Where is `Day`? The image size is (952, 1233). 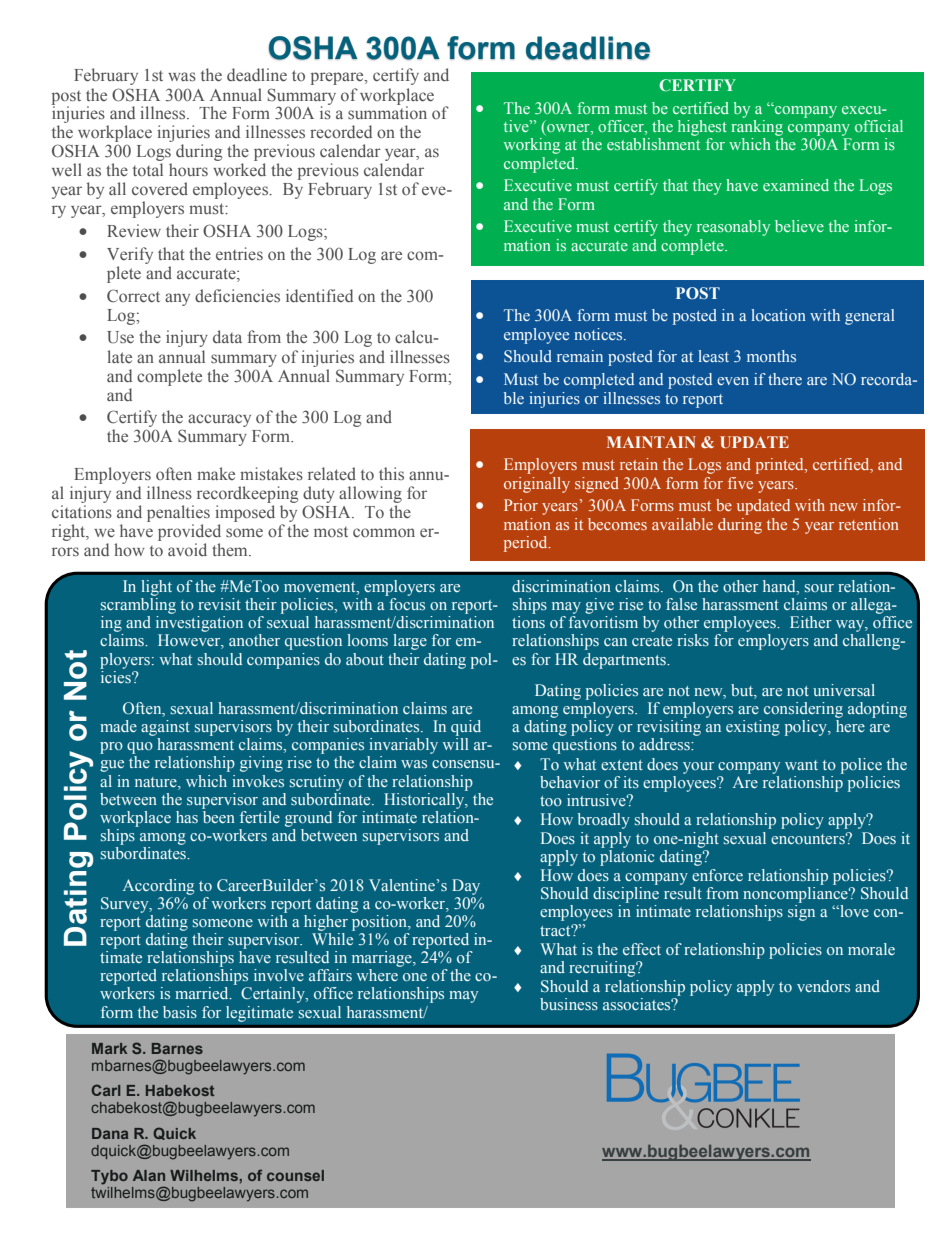
Day is located at coordinates (466, 887).
